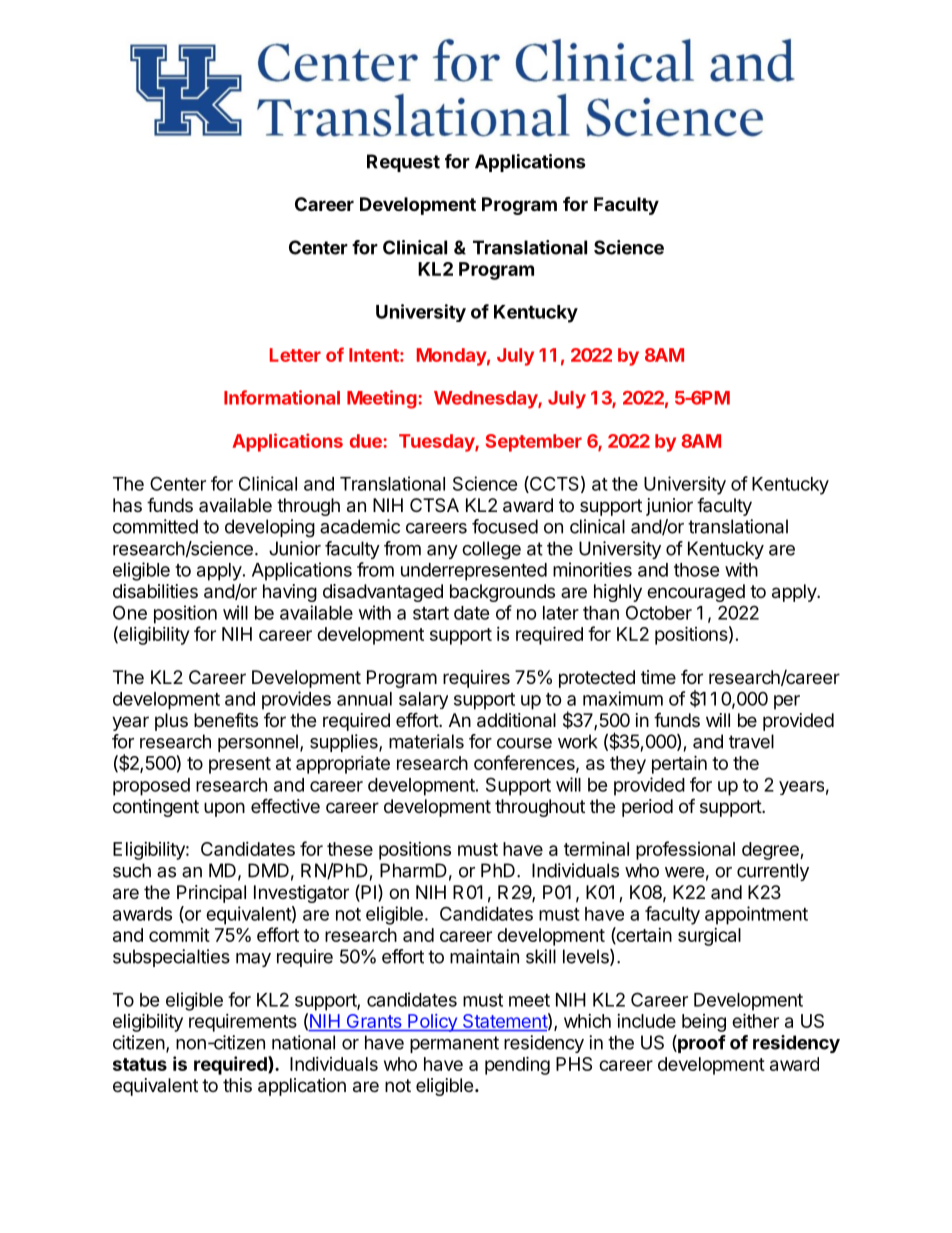 This image has width=952, height=1233. What do you see at coordinates (534, 443) in the image?
I see `September` at bounding box center [534, 443].
